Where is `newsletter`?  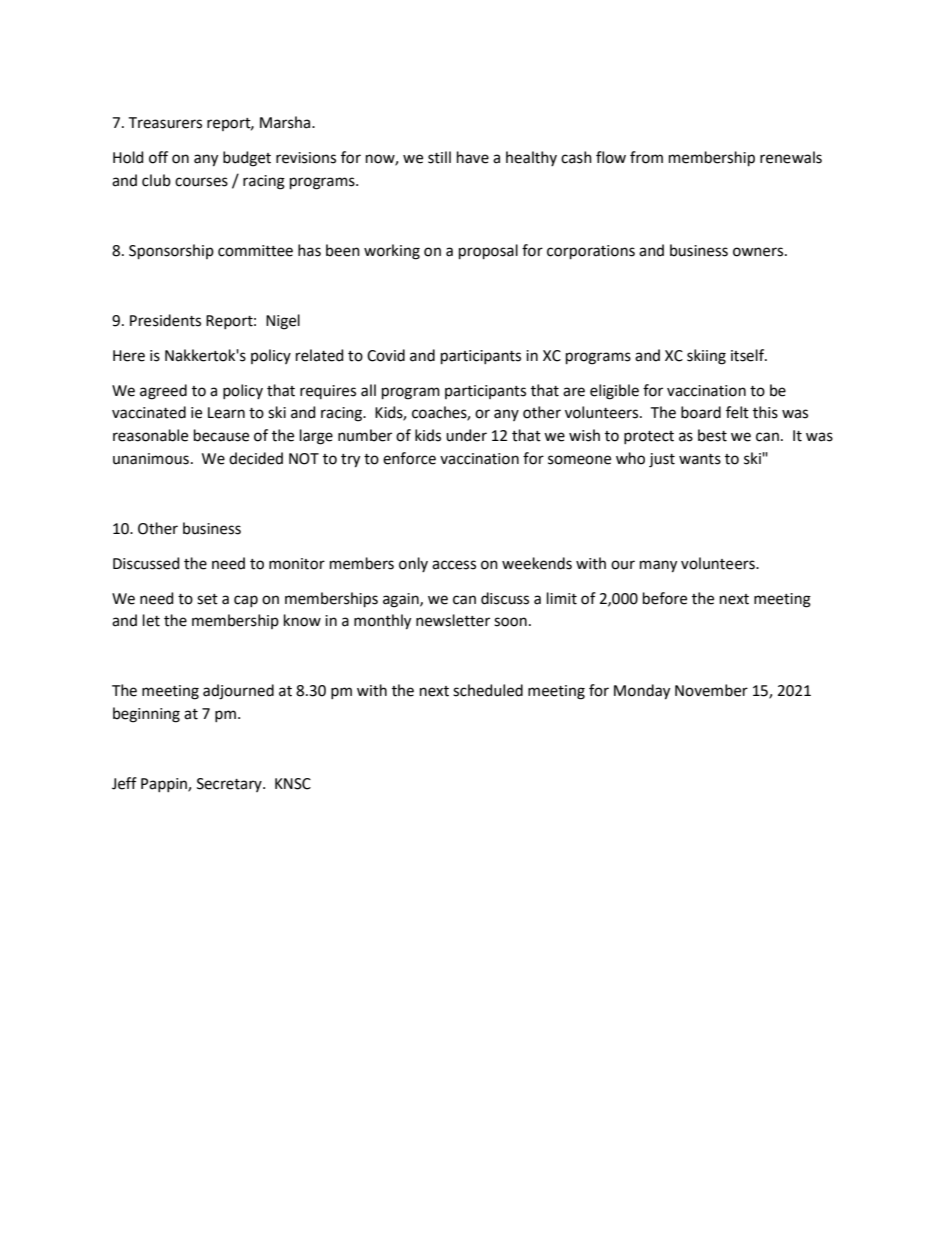
newsletter is located at coordinates (453, 620).
